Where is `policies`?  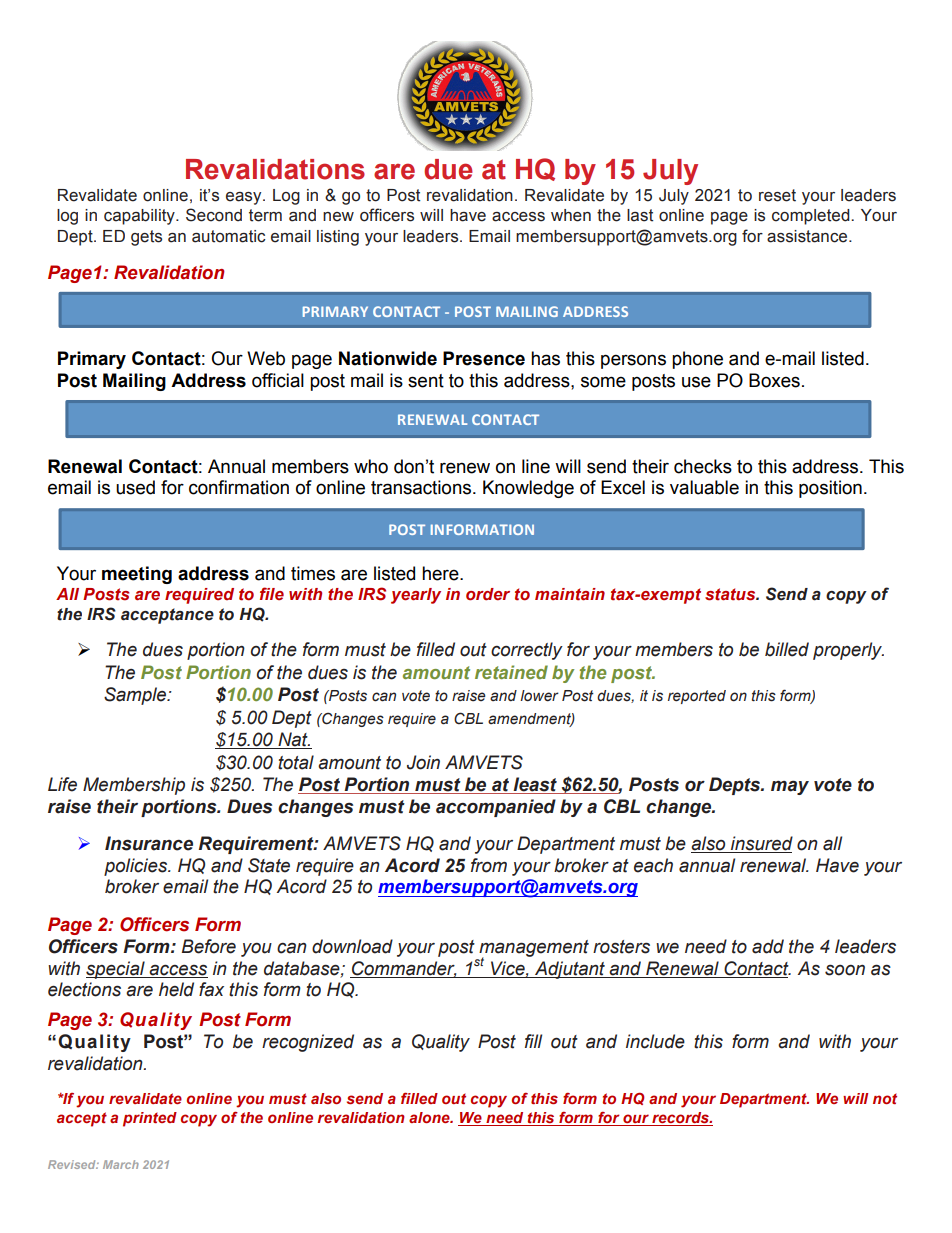 policies is located at coordinates (137, 867).
